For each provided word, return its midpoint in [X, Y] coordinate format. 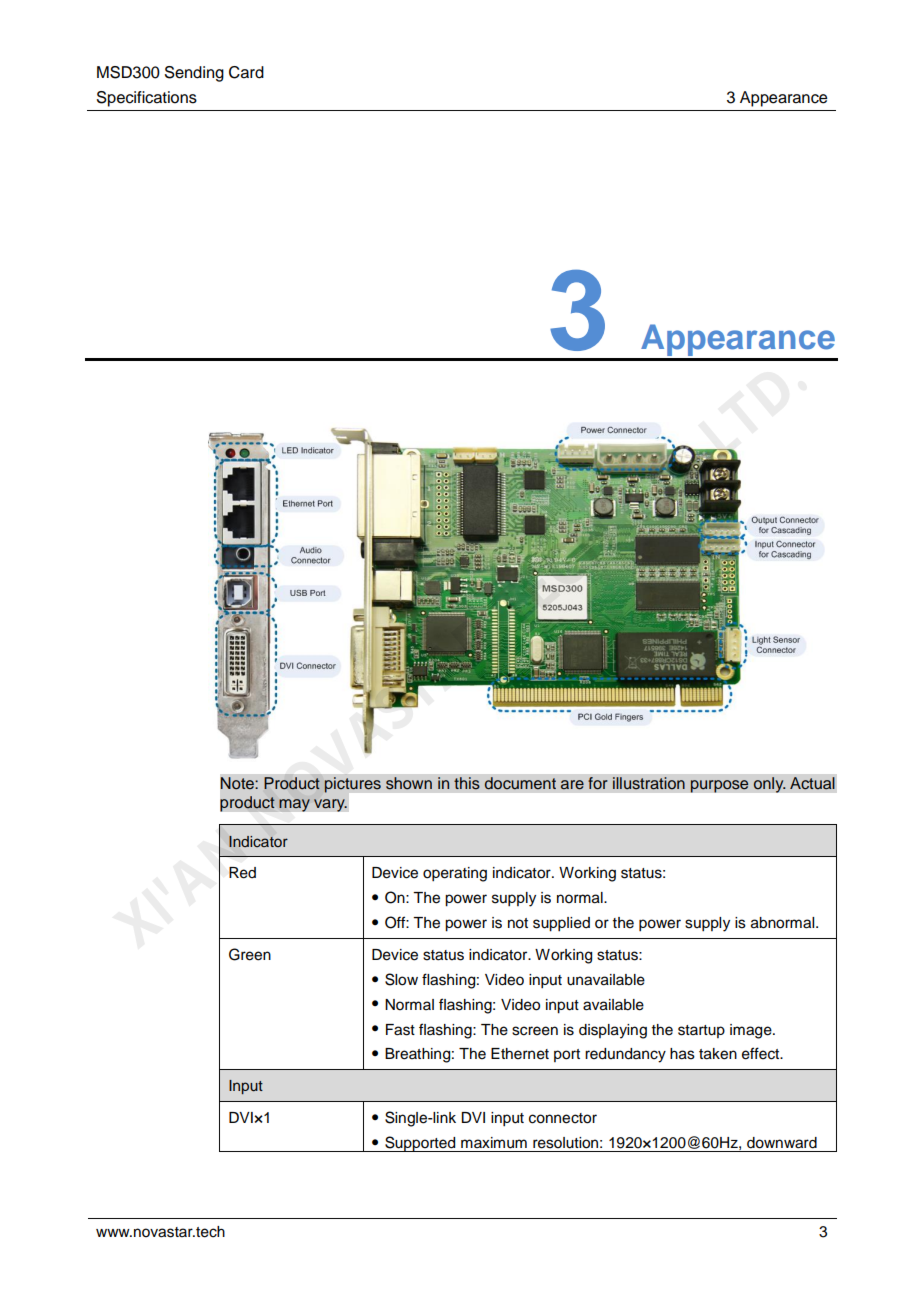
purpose [719, 786]
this [467, 783]
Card [246, 72]
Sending [194, 74]
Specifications [147, 99]
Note [238, 783]
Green [250, 954]
